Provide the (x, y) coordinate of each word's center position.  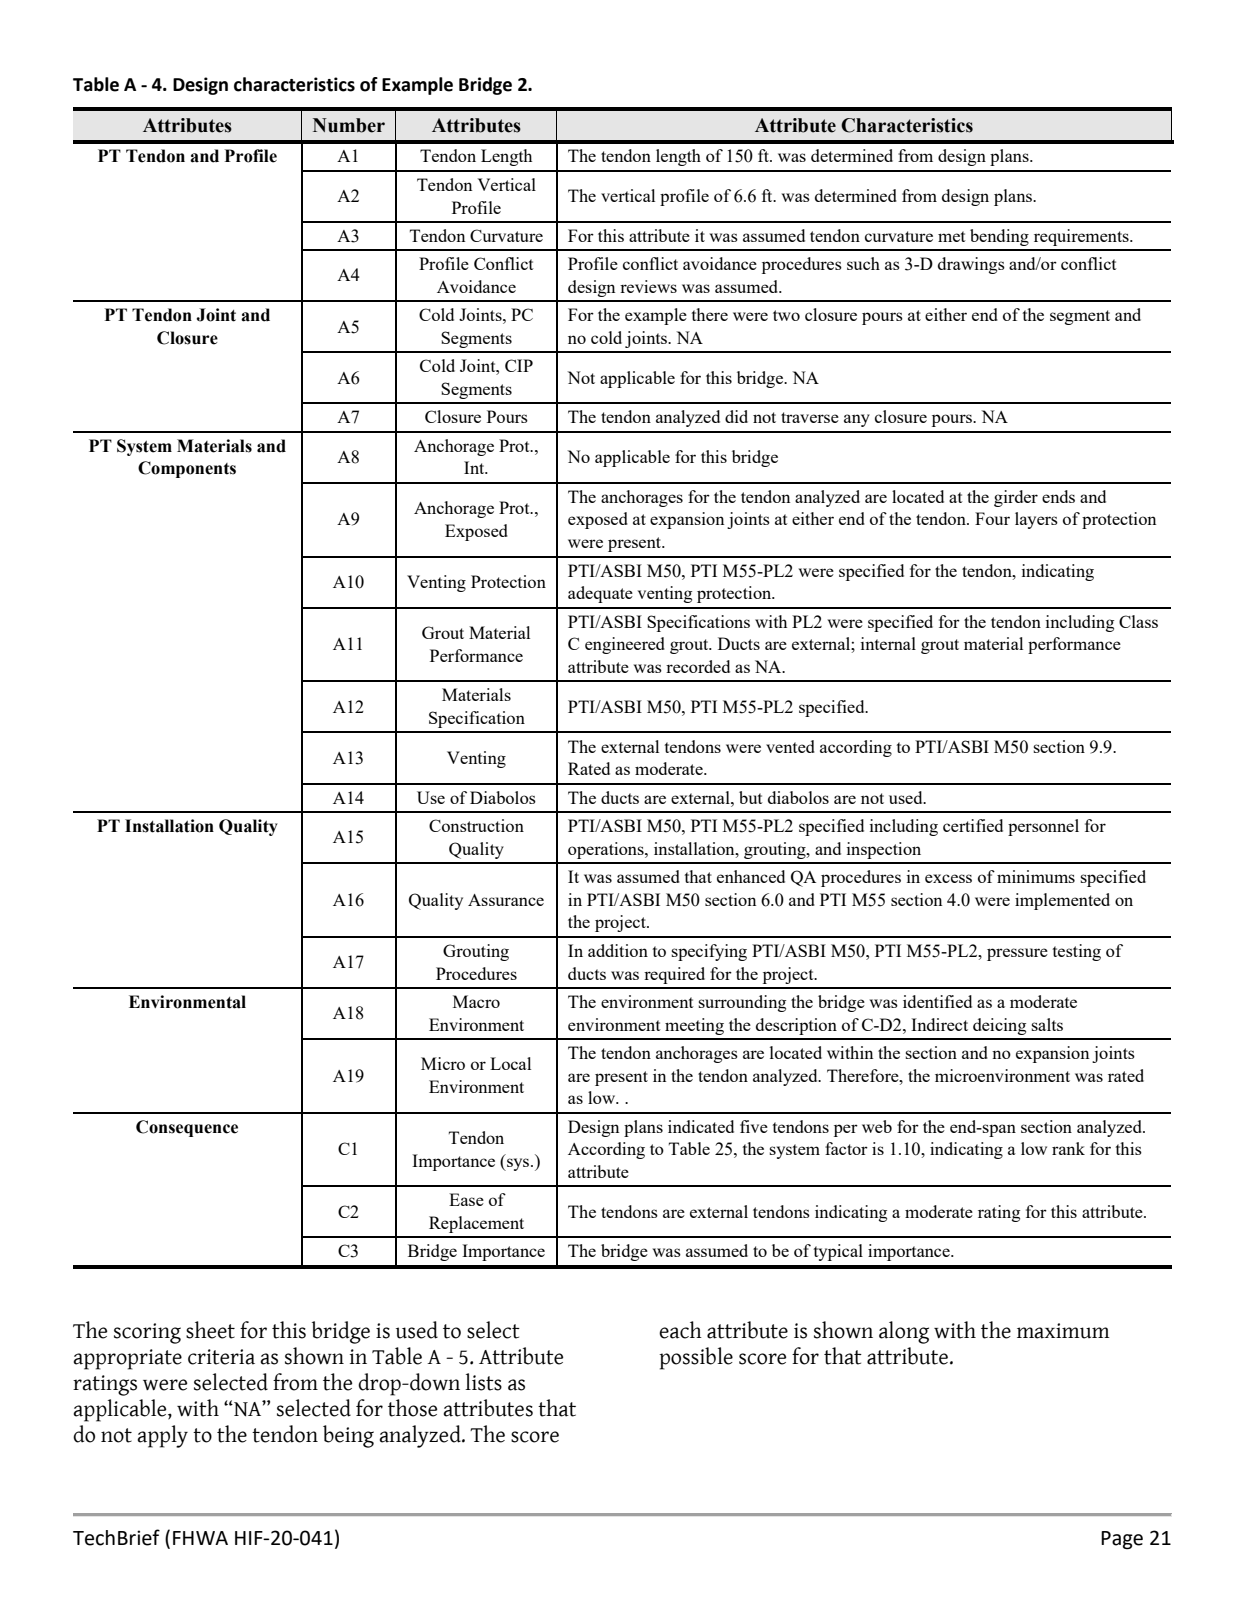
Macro (476, 1001)
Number (349, 125)
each (680, 1330)
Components (187, 469)
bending (999, 237)
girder (1016, 498)
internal (888, 643)
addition (618, 950)
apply (162, 1436)
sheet (210, 1330)
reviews (648, 286)
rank (1068, 1148)
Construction (476, 825)
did (736, 416)
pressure (1017, 954)
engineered (625, 645)
